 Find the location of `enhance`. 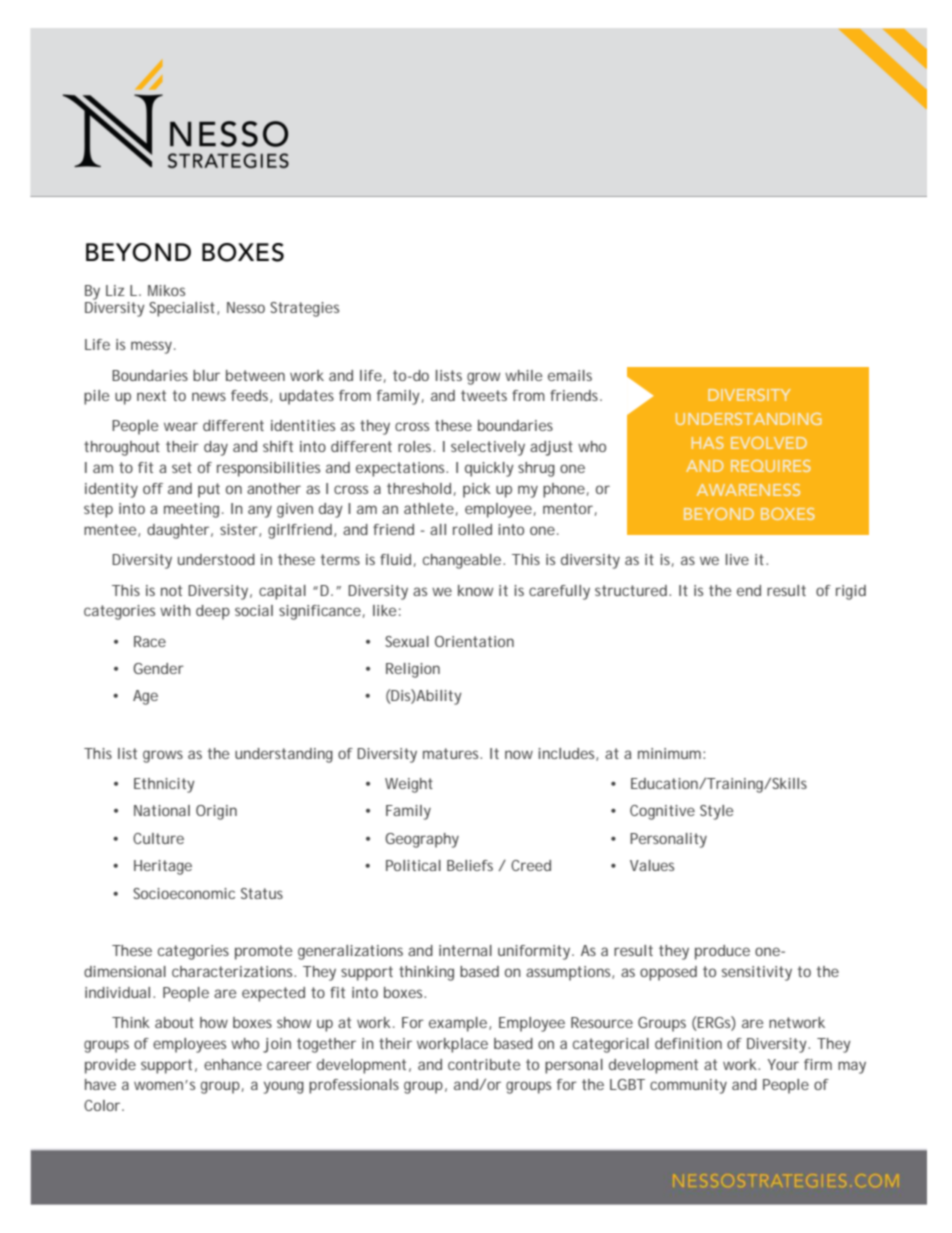

enhance is located at coordinates (233, 1064).
